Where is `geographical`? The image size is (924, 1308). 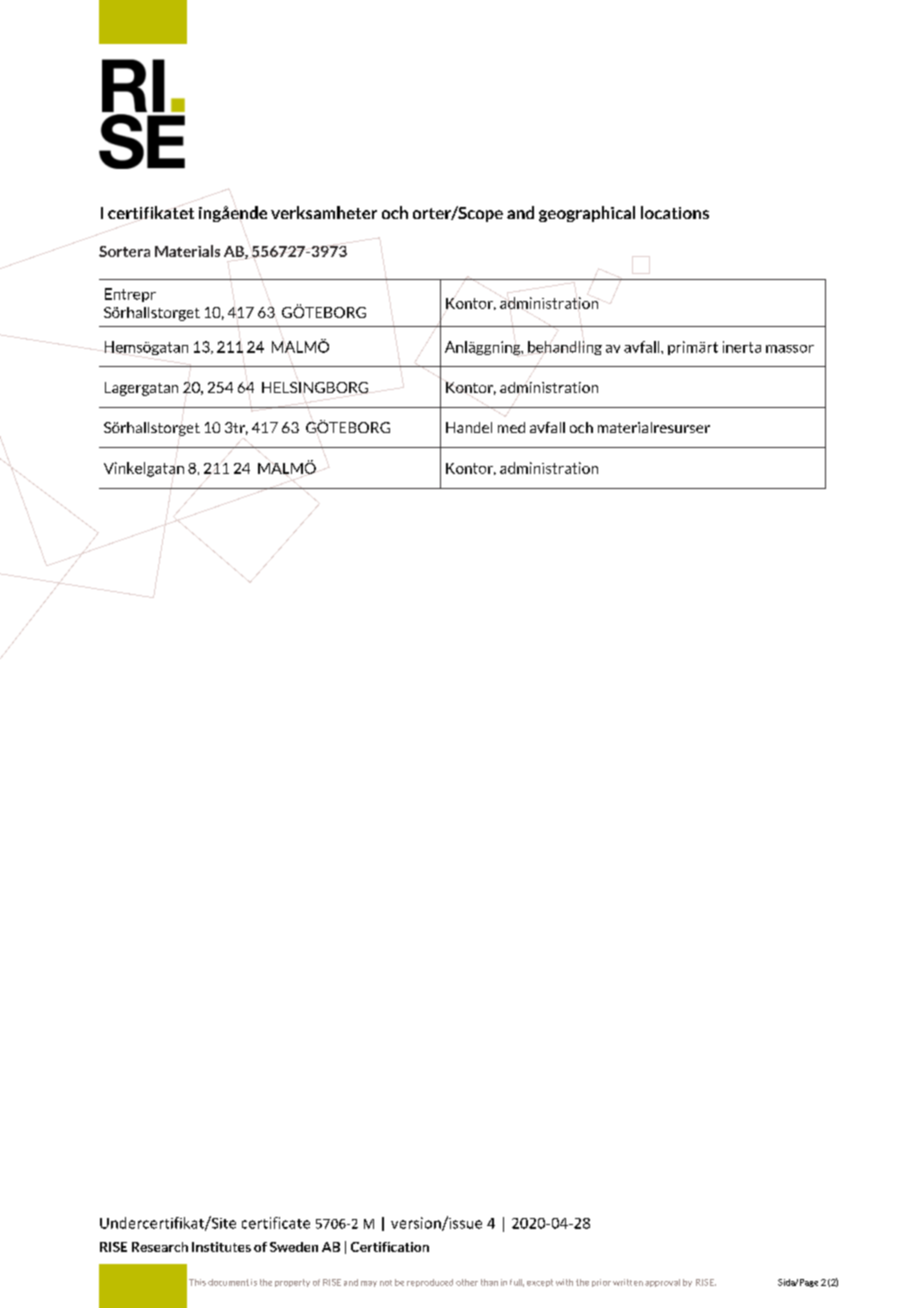 geographical is located at coordinates (587, 214).
